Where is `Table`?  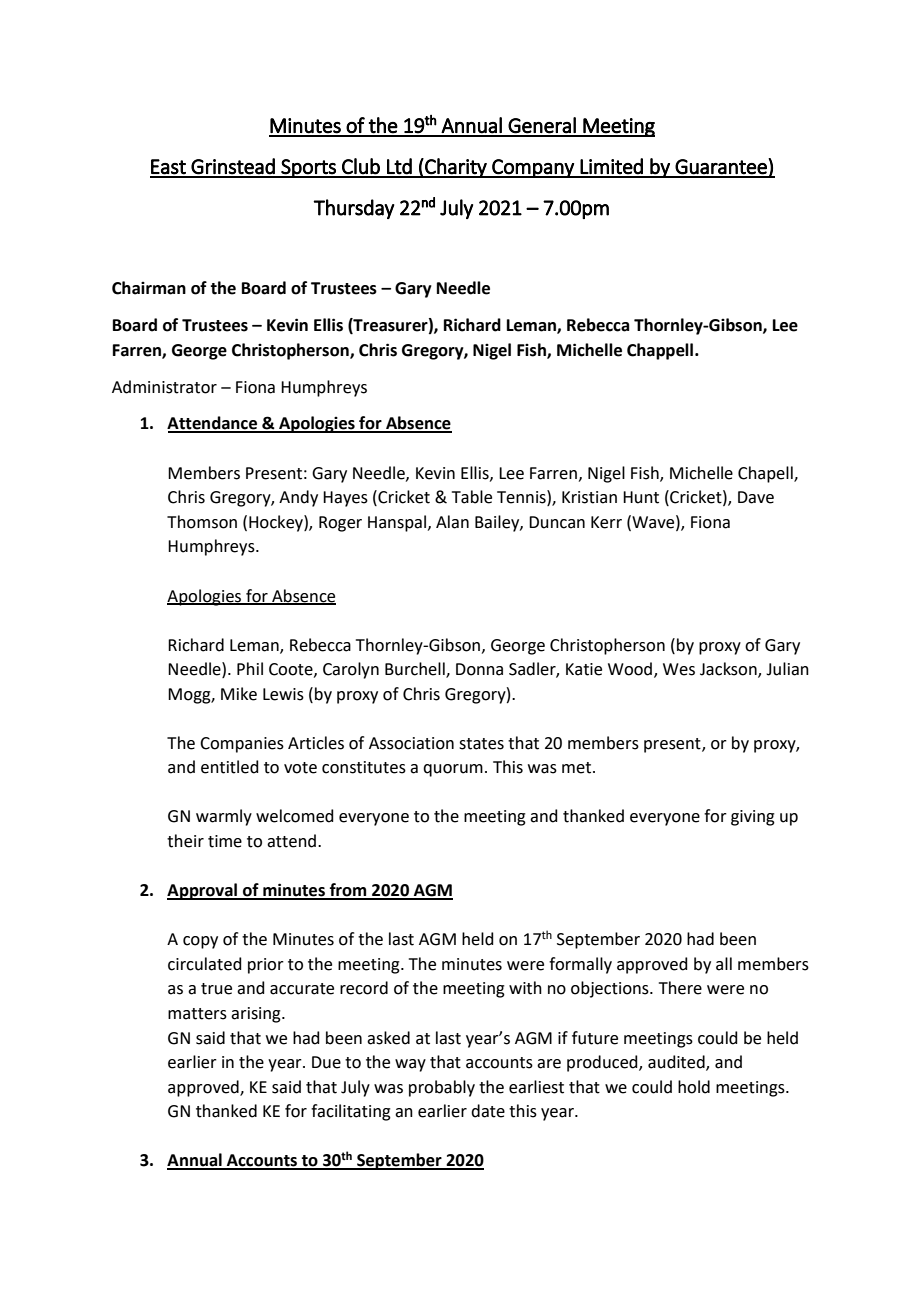 Table is located at coordinates (472, 497).
